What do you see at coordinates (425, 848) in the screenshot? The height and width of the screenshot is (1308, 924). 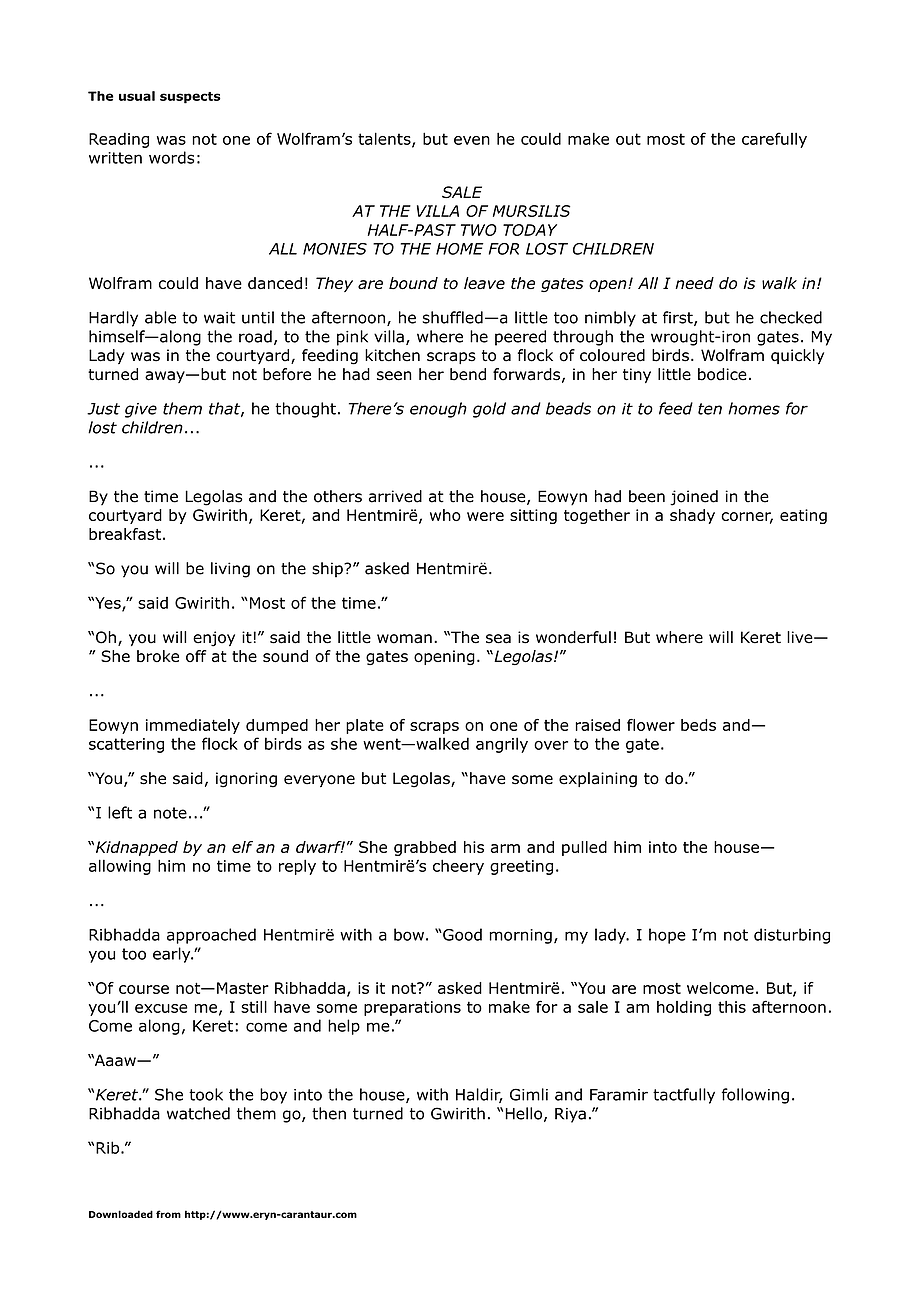 I see `grabbed` at bounding box center [425, 848].
